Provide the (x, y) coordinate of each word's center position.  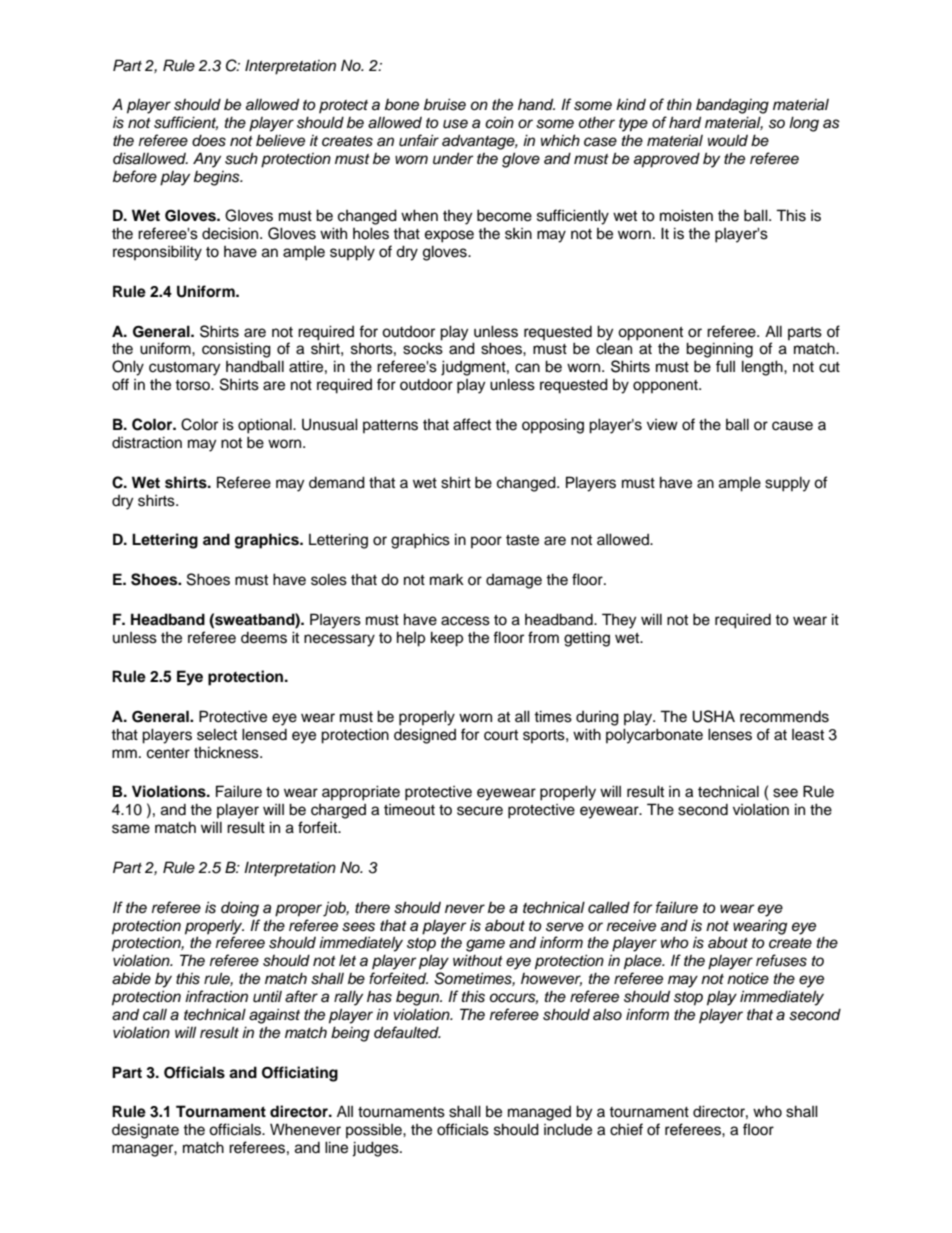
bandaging (732, 106)
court (501, 735)
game (485, 945)
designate (145, 1131)
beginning (719, 350)
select (217, 734)
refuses (781, 960)
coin (499, 122)
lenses (730, 734)
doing (240, 909)
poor (486, 542)
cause (792, 426)
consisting (236, 350)
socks (423, 349)
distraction (147, 442)
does (209, 140)
